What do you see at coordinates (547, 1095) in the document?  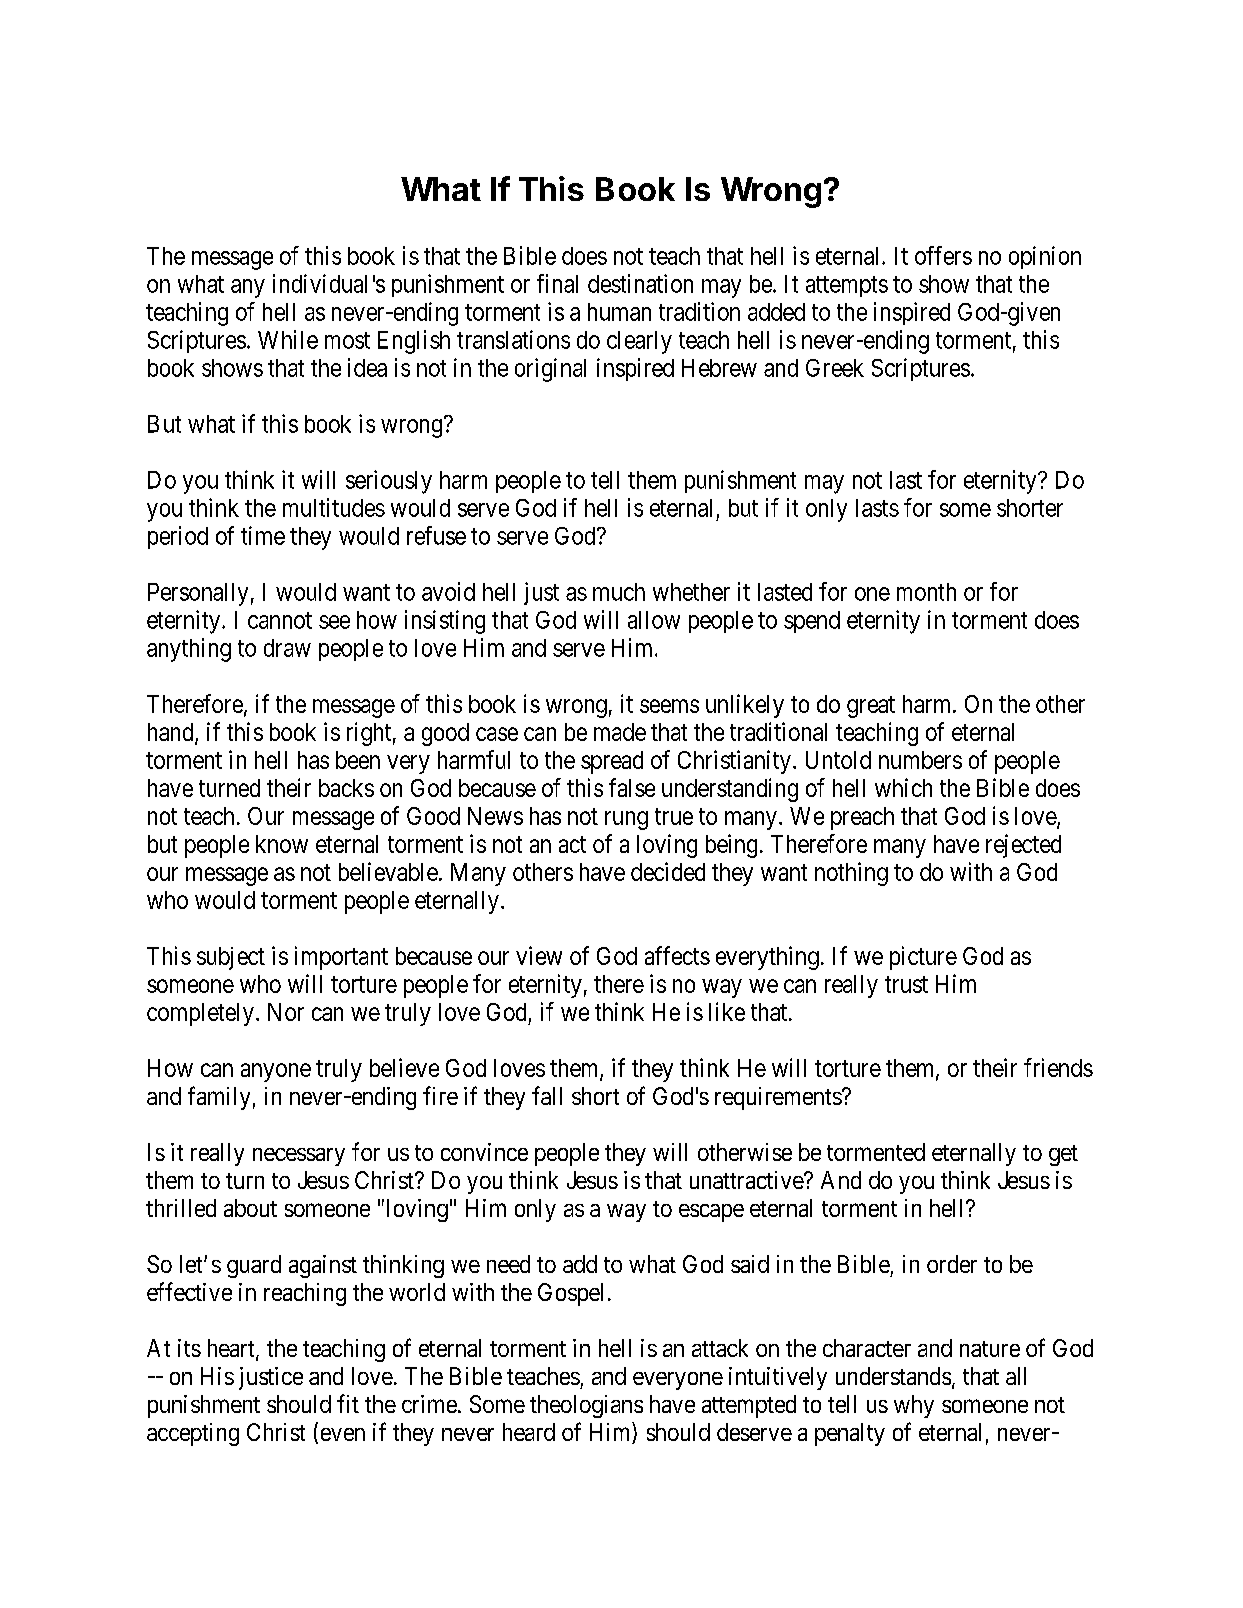 I see `fall` at bounding box center [547, 1095].
